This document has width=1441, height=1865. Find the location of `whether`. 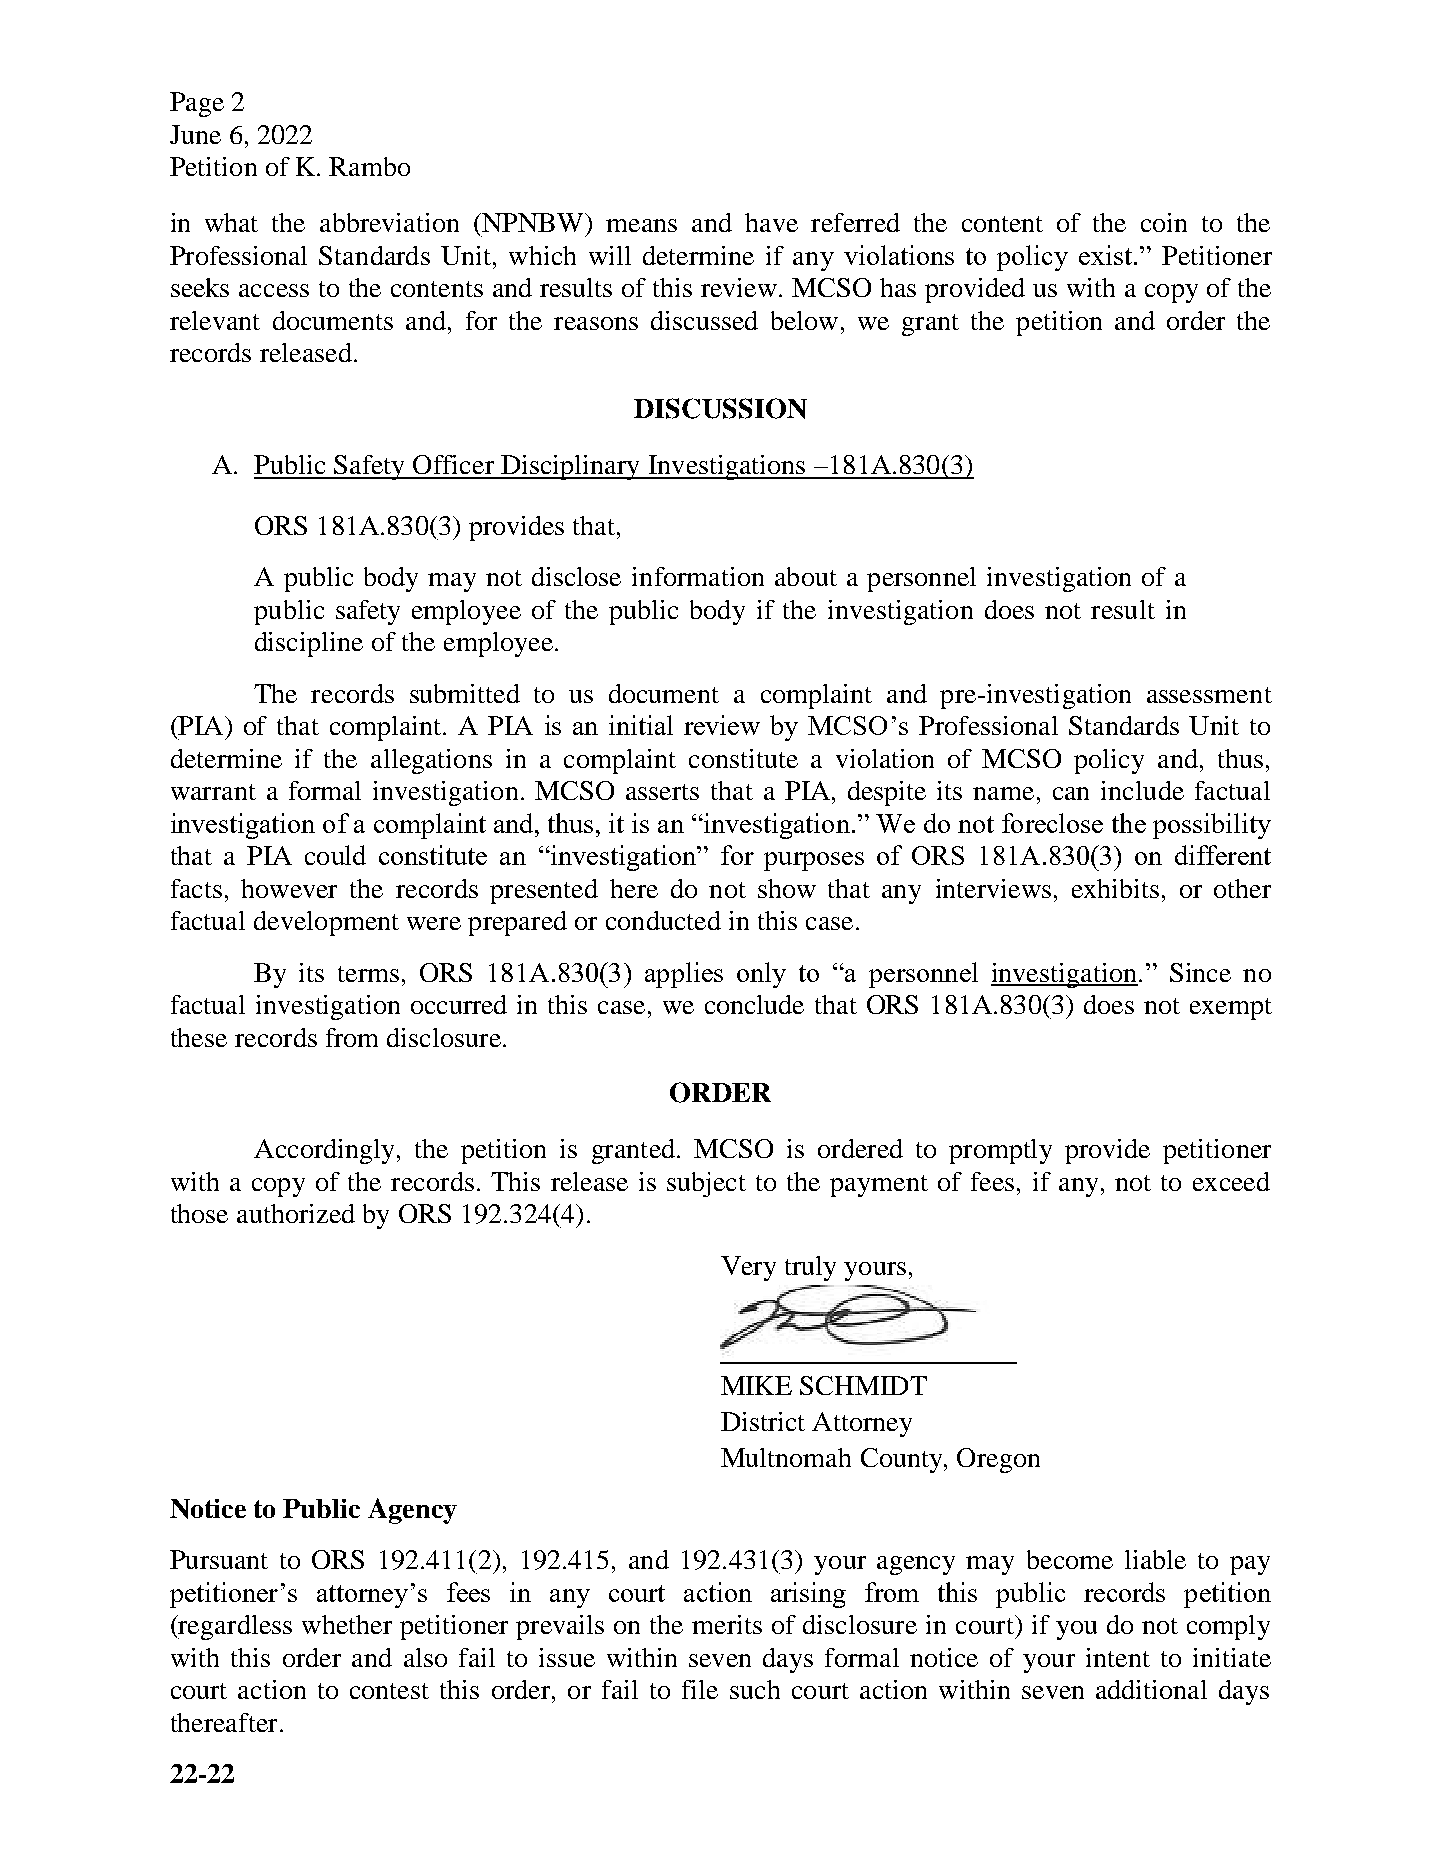

whether is located at coordinates (347, 1624).
